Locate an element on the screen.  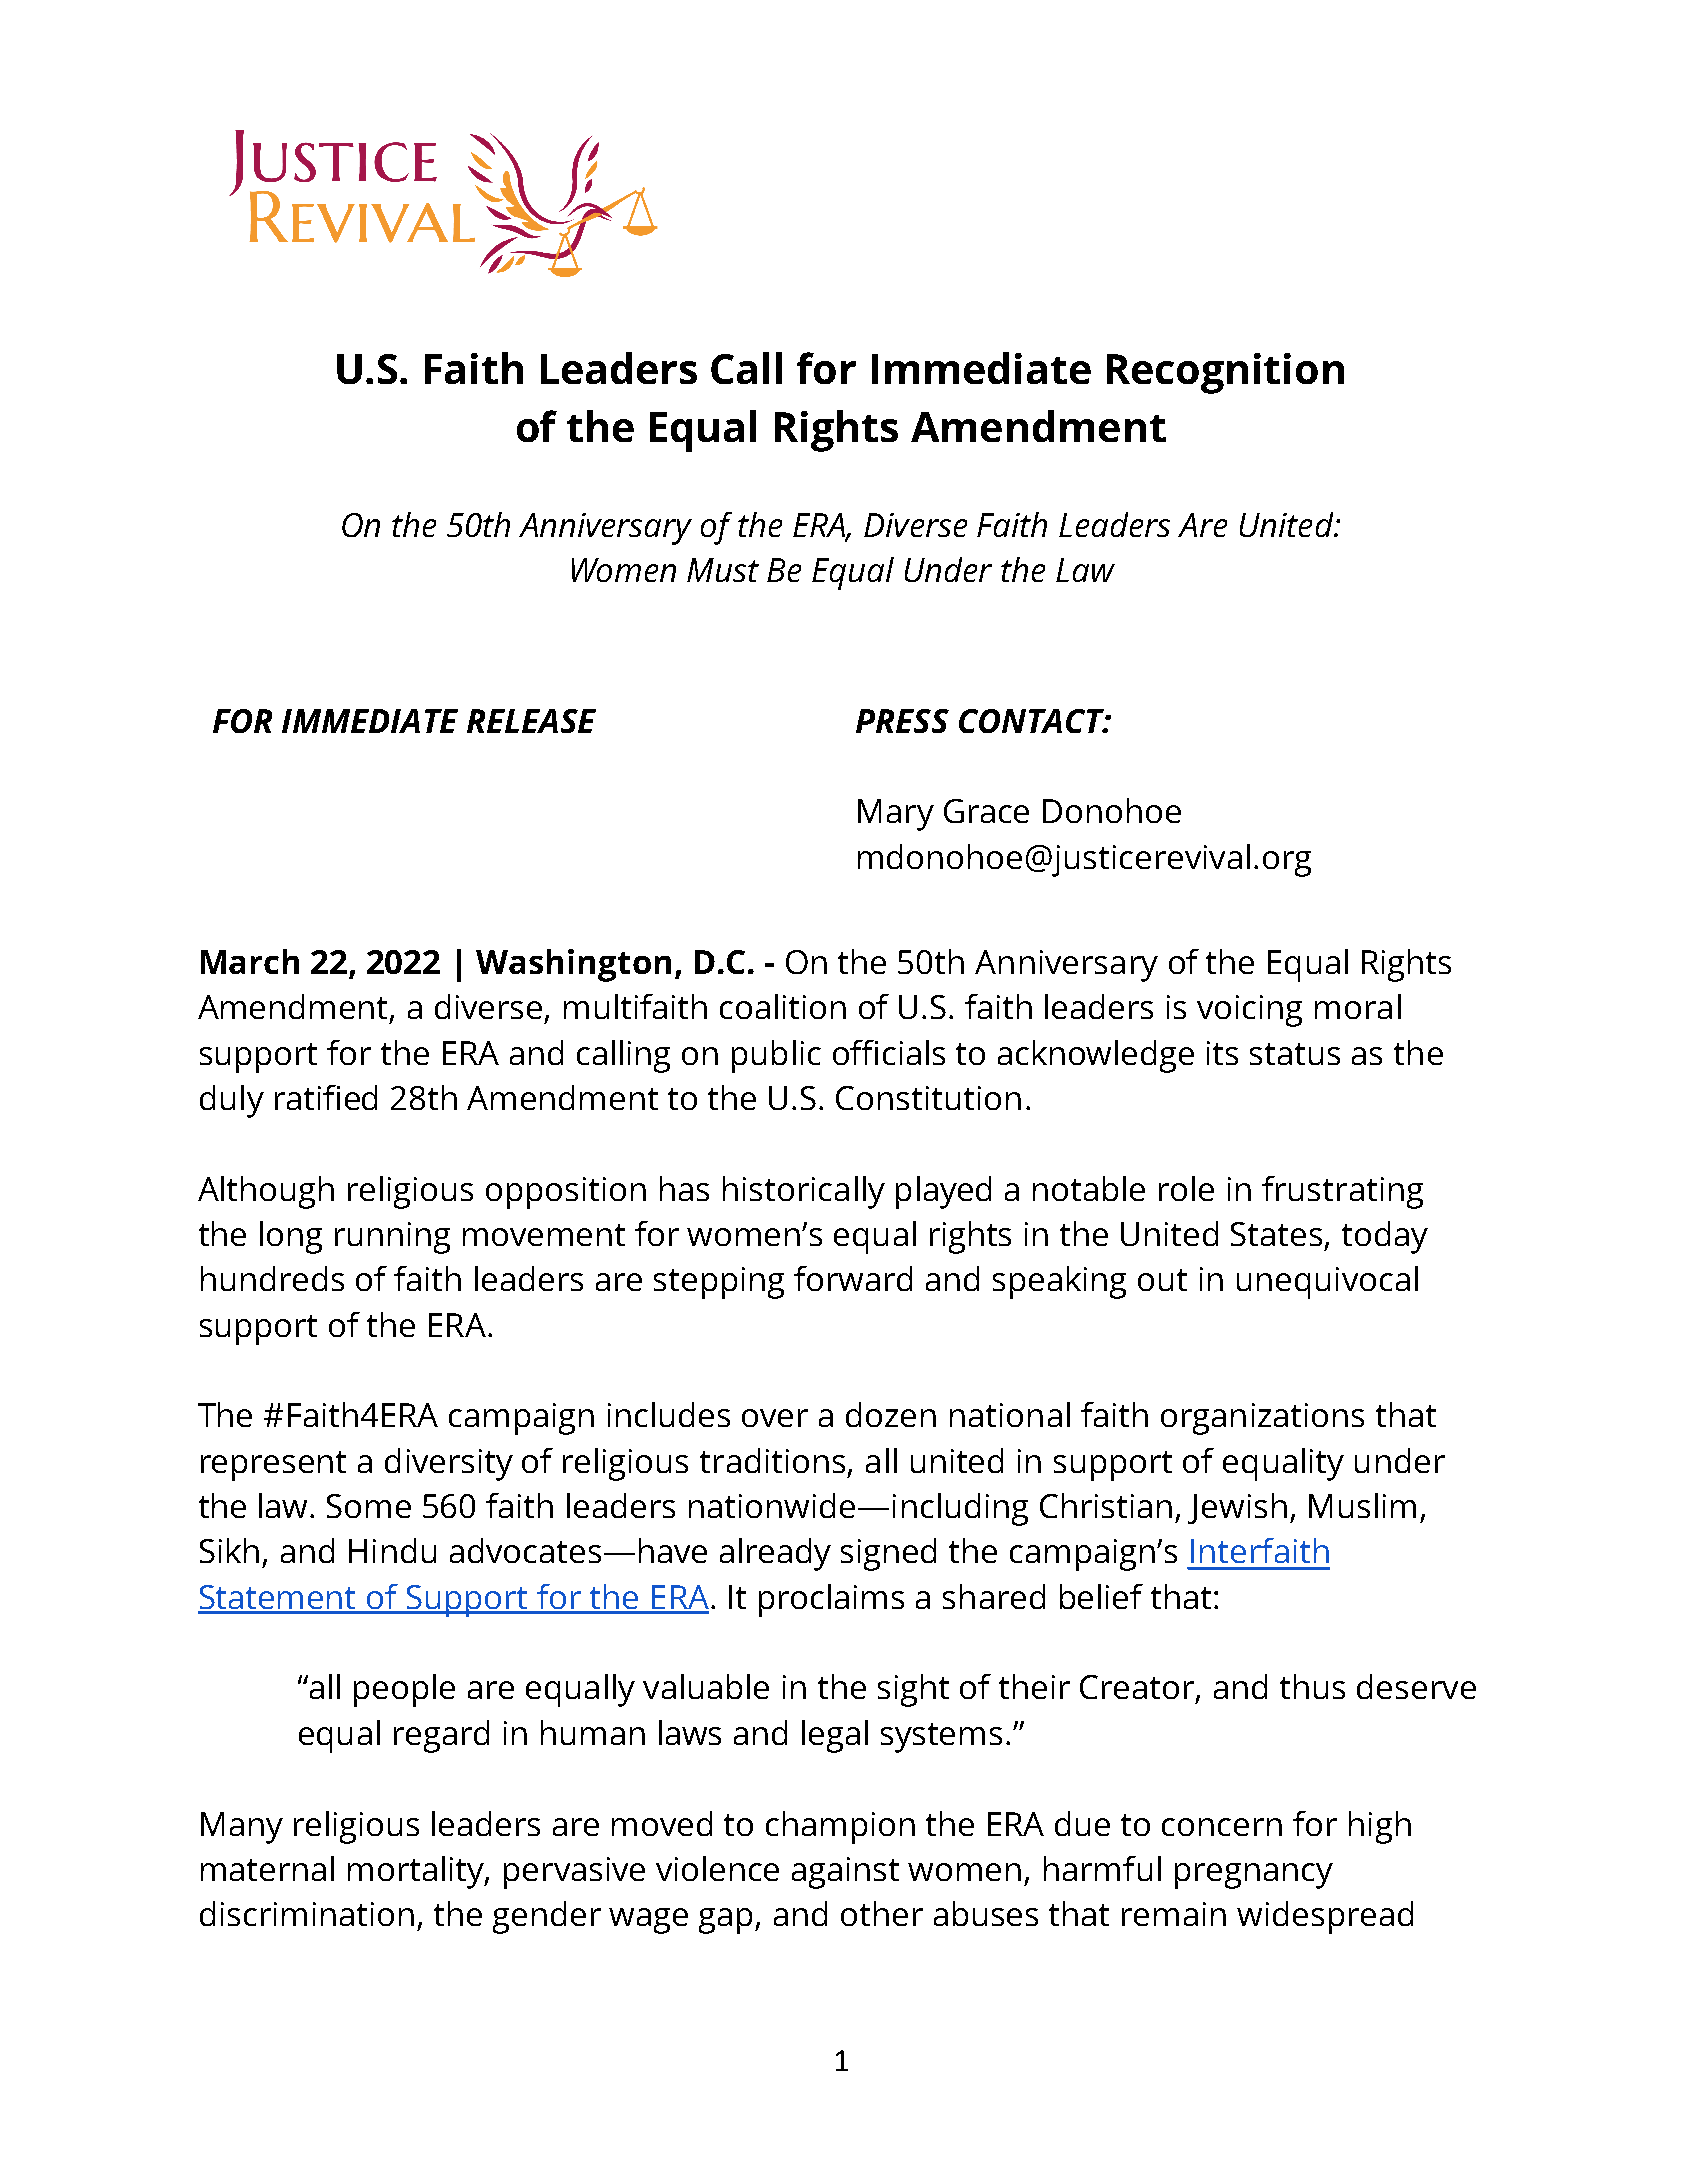
Recognition is located at coordinates (1225, 373).
